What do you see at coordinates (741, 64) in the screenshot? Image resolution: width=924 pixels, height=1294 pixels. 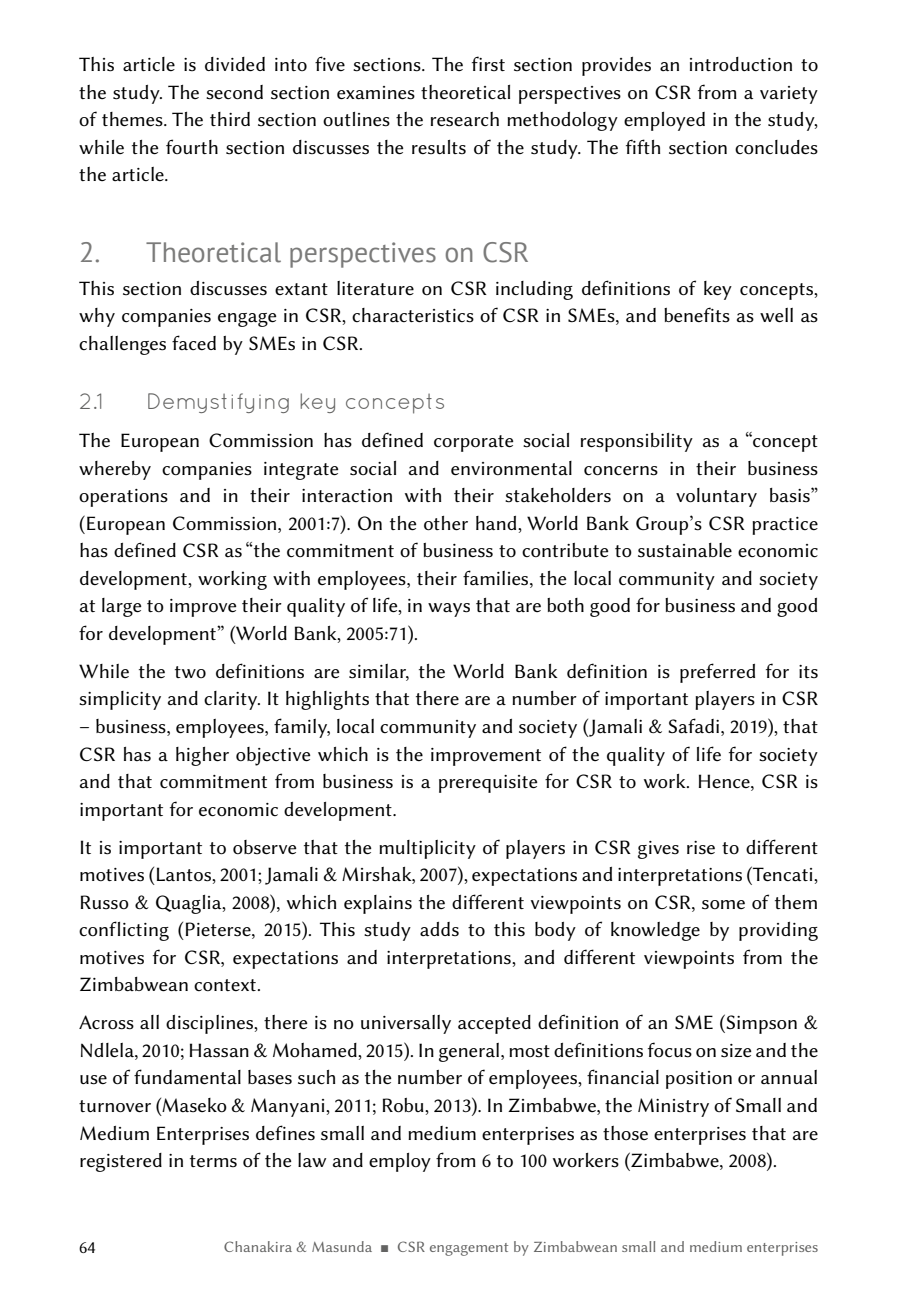 I see `introduction` at bounding box center [741, 64].
